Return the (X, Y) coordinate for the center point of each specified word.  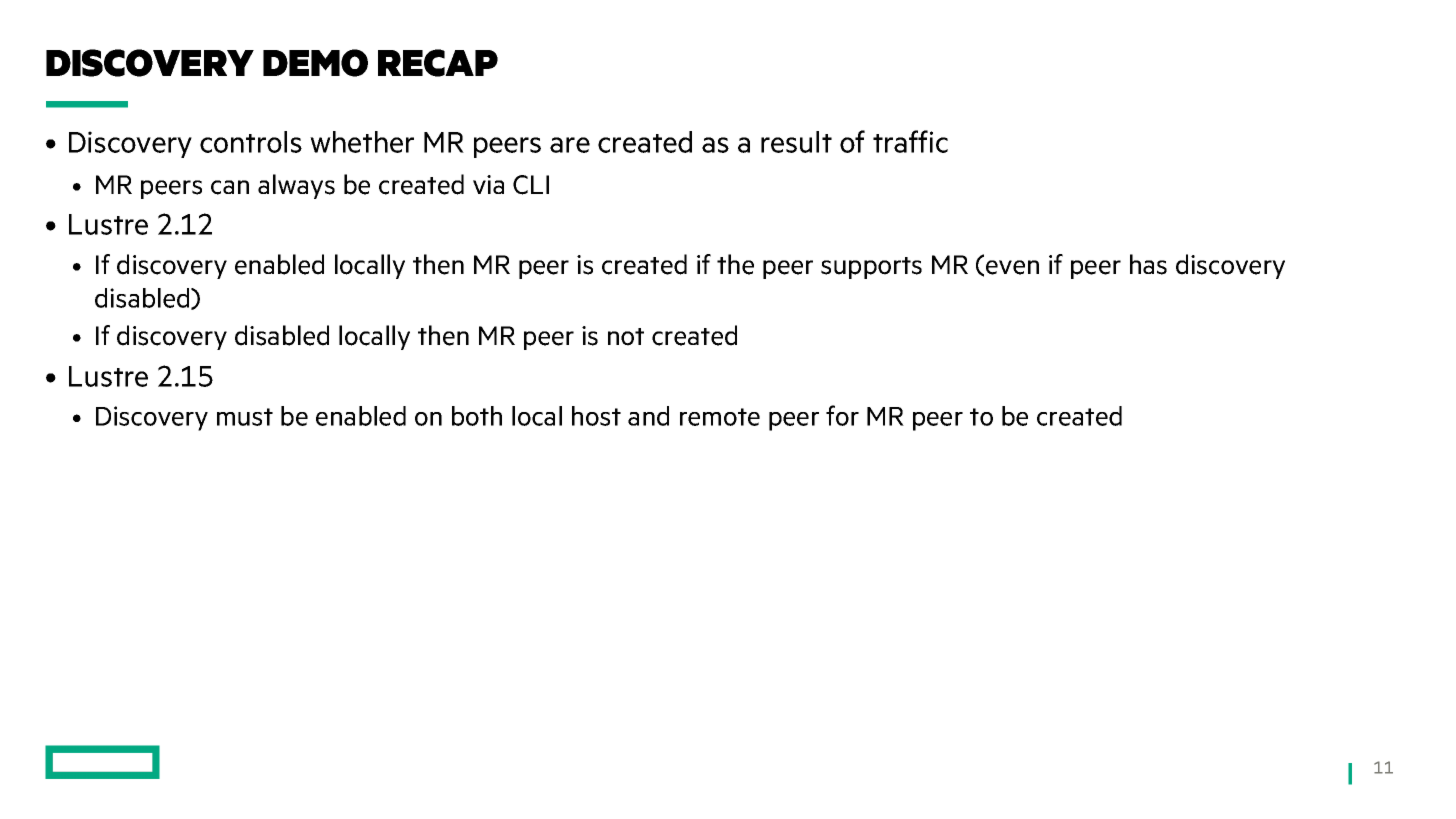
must (245, 417)
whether (362, 142)
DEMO (315, 63)
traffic (910, 141)
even (1012, 267)
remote (720, 417)
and (648, 416)
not (626, 337)
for (842, 415)
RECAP (438, 63)
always (296, 186)
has (1148, 264)
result (796, 142)
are (570, 145)
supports (871, 268)
